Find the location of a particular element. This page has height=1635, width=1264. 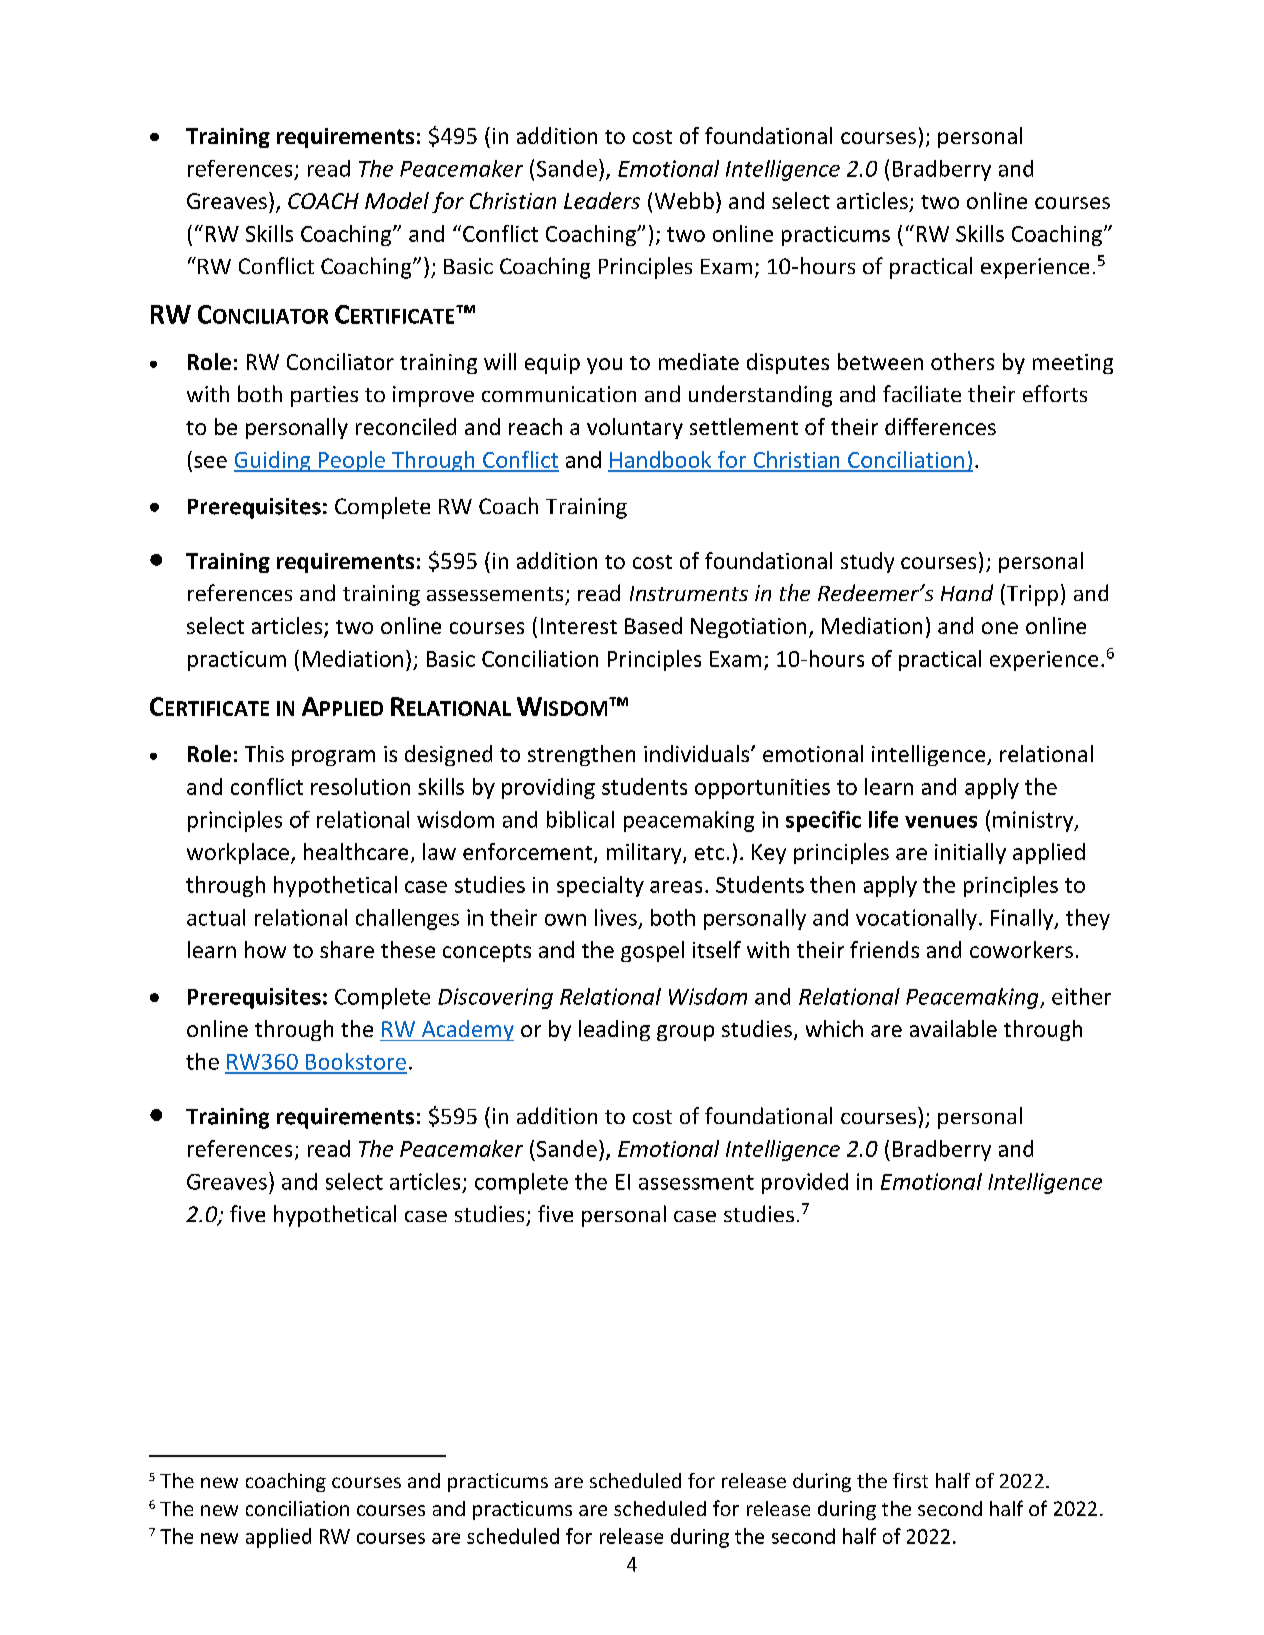

others is located at coordinates (962, 361).
